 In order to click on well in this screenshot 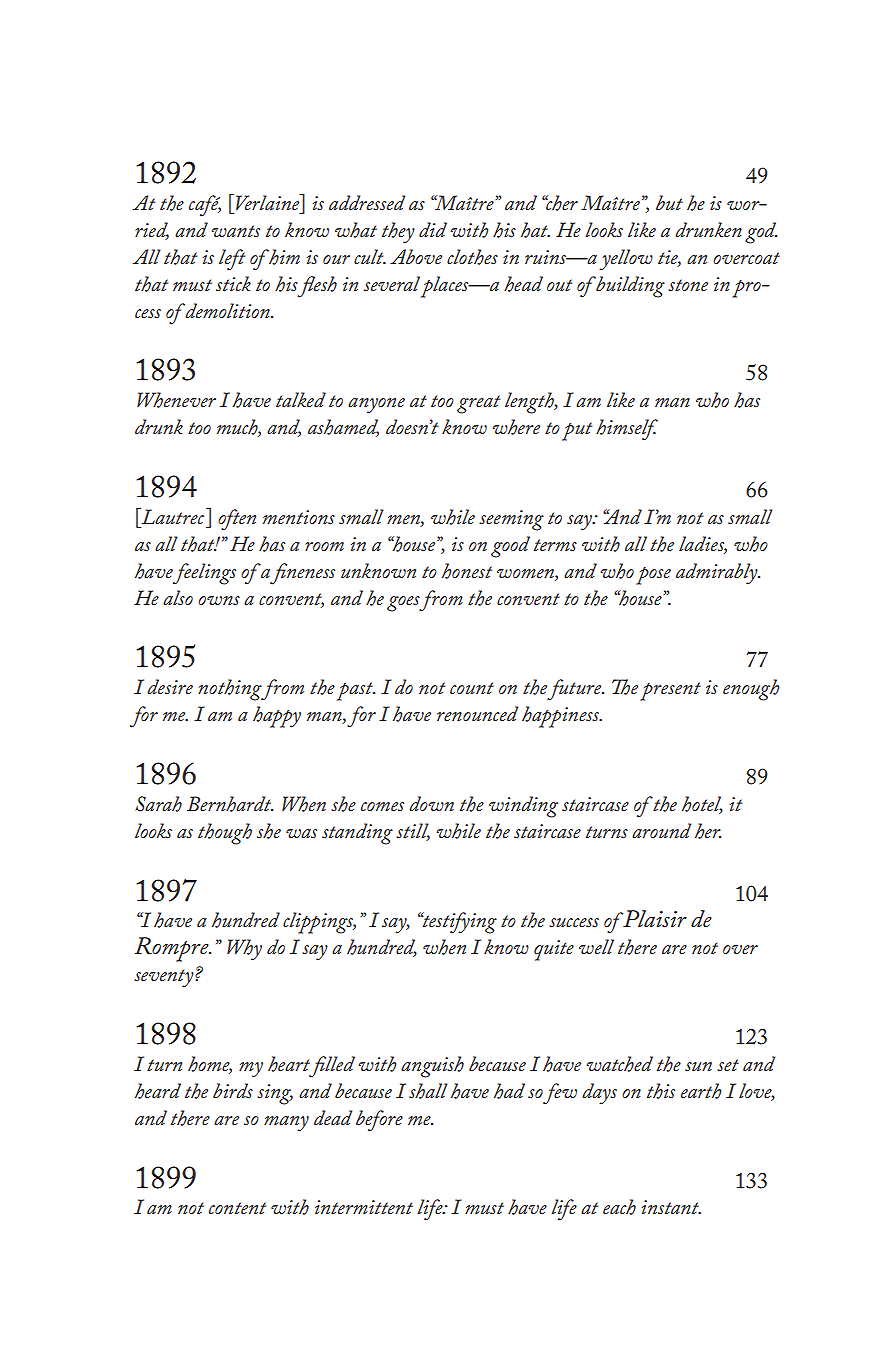, I will do `click(596, 946)`.
